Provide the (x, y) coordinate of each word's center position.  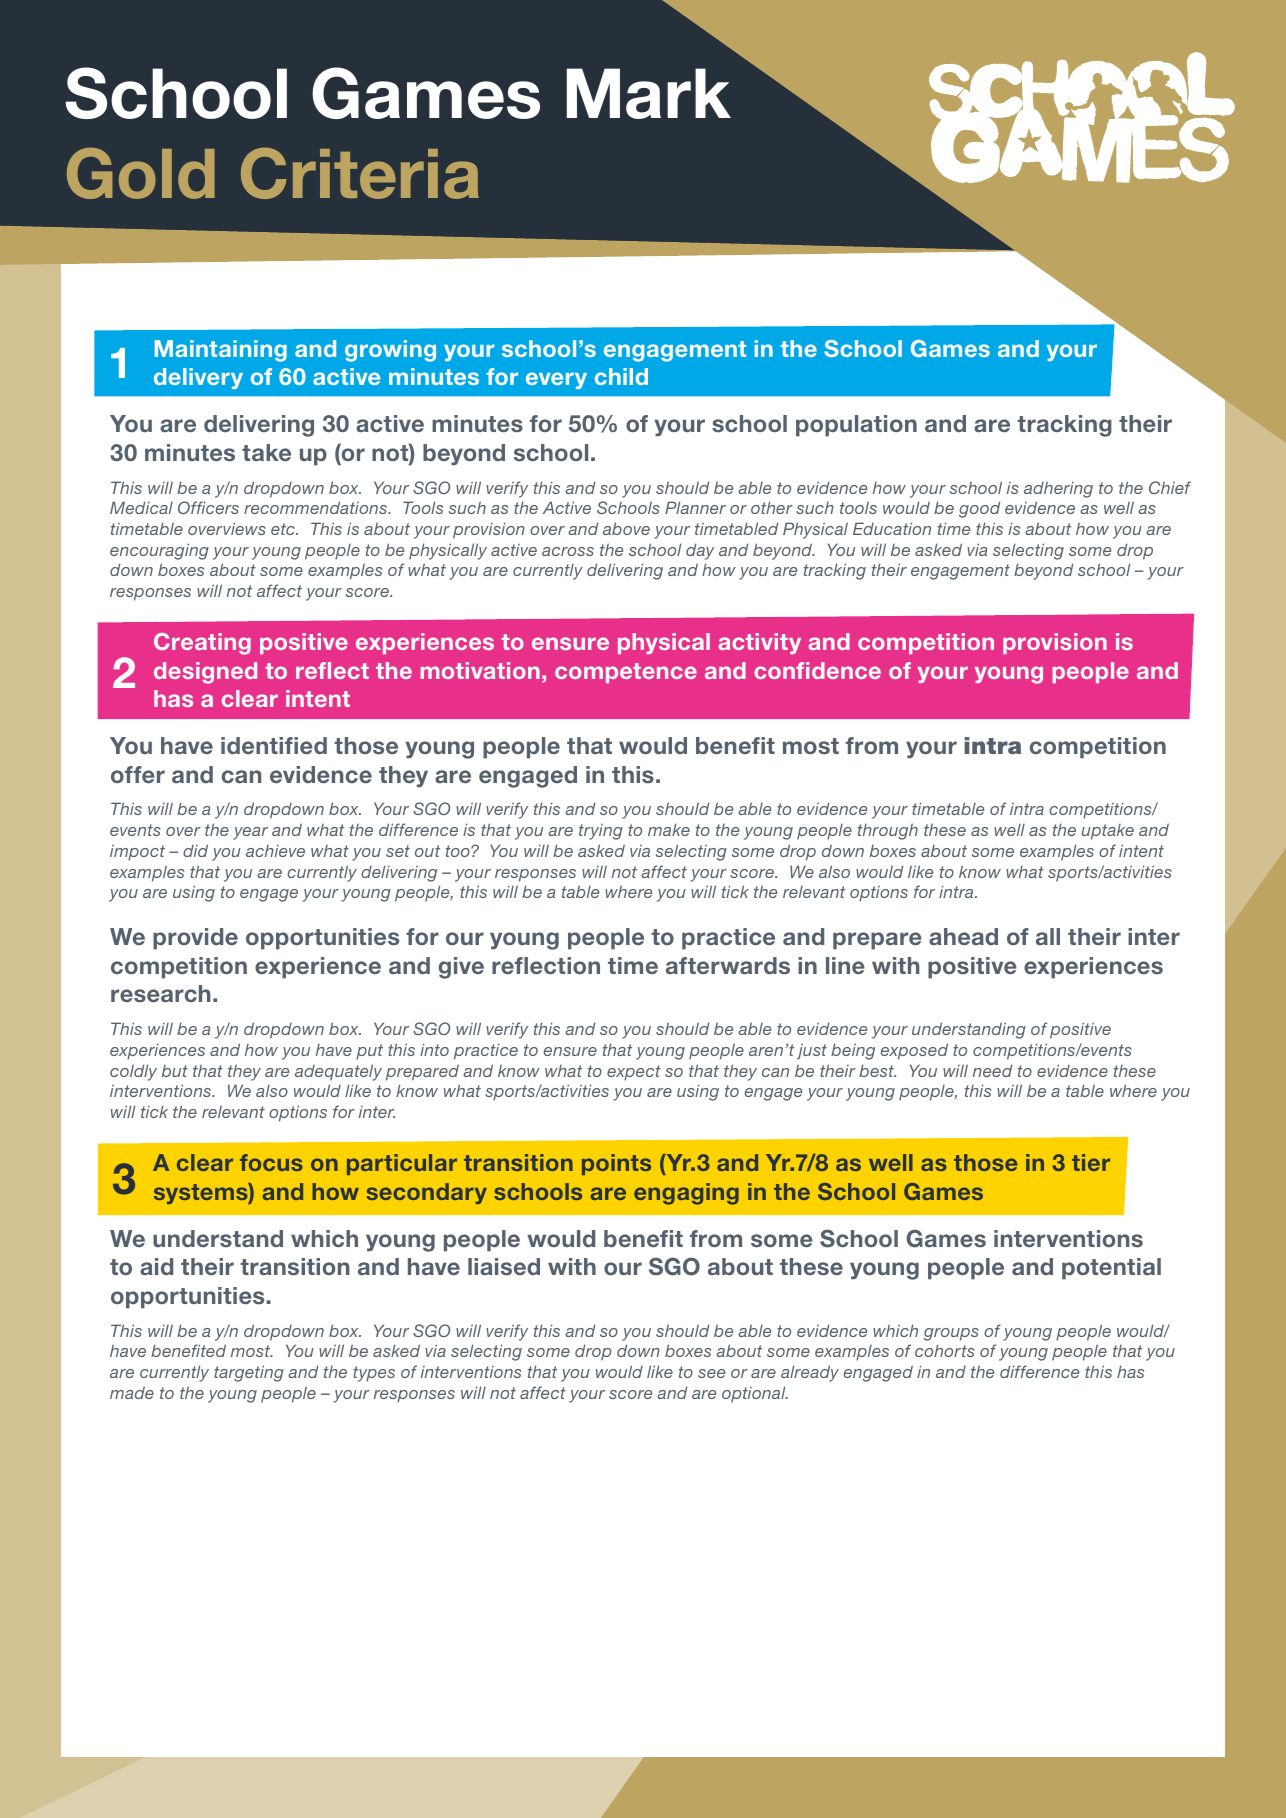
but (175, 1071)
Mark (649, 93)
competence (626, 673)
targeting (249, 1373)
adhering (1058, 489)
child (621, 376)
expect (634, 1073)
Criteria (360, 173)
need (992, 1070)
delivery (198, 378)
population (856, 426)
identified (274, 746)
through (888, 831)
